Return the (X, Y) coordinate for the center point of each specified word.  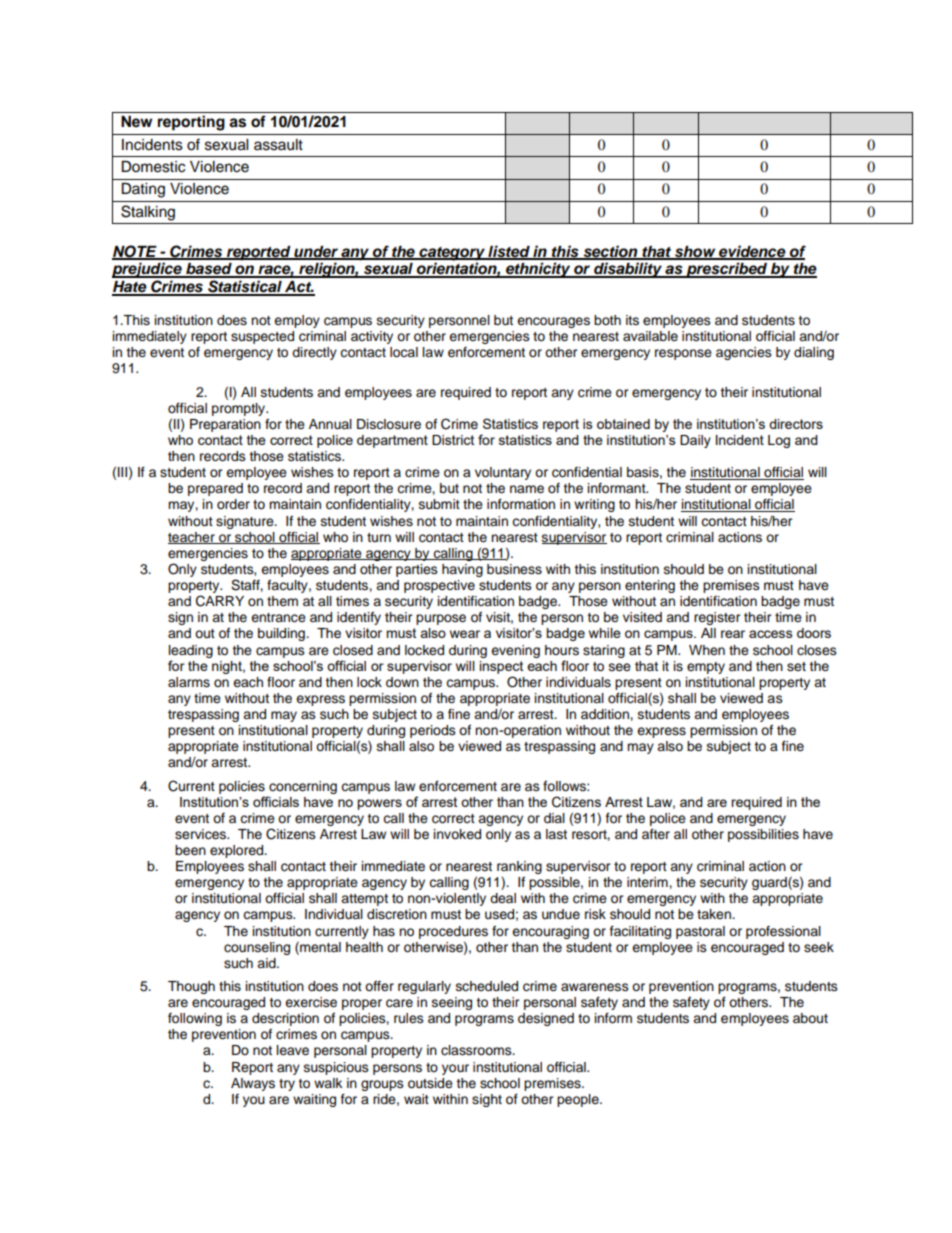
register (717, 618)
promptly (240, 409)
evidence (752, 252)
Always (253, 1084)
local (404, 352)
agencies (744, 353)
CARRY (220, 601)
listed (509, 252)
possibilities (763, 835)
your (455, 1069)
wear (465, 634)
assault (278, 145)
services (201, 834)
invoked (457, 834)
